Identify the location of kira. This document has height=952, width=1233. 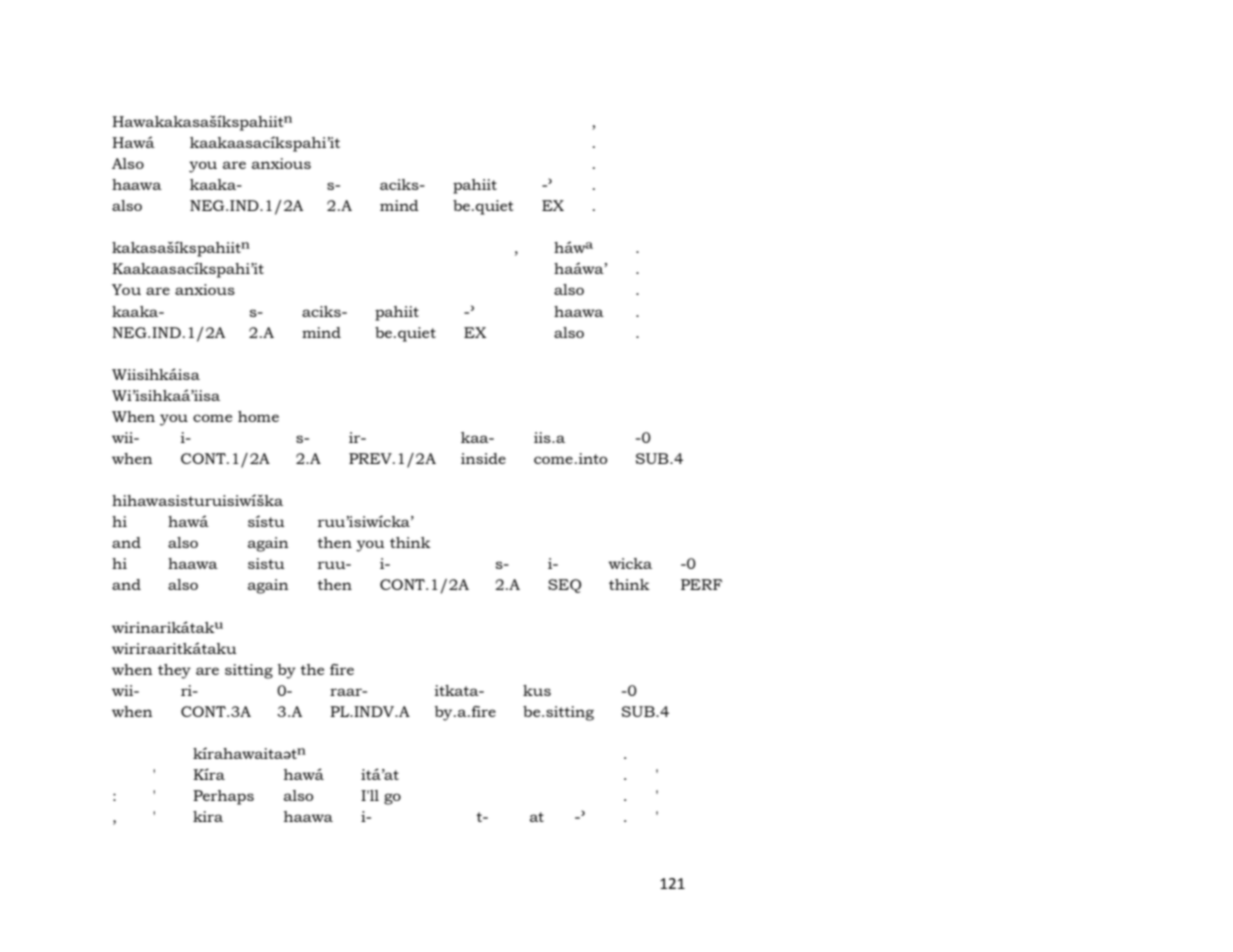
(208, 816).
